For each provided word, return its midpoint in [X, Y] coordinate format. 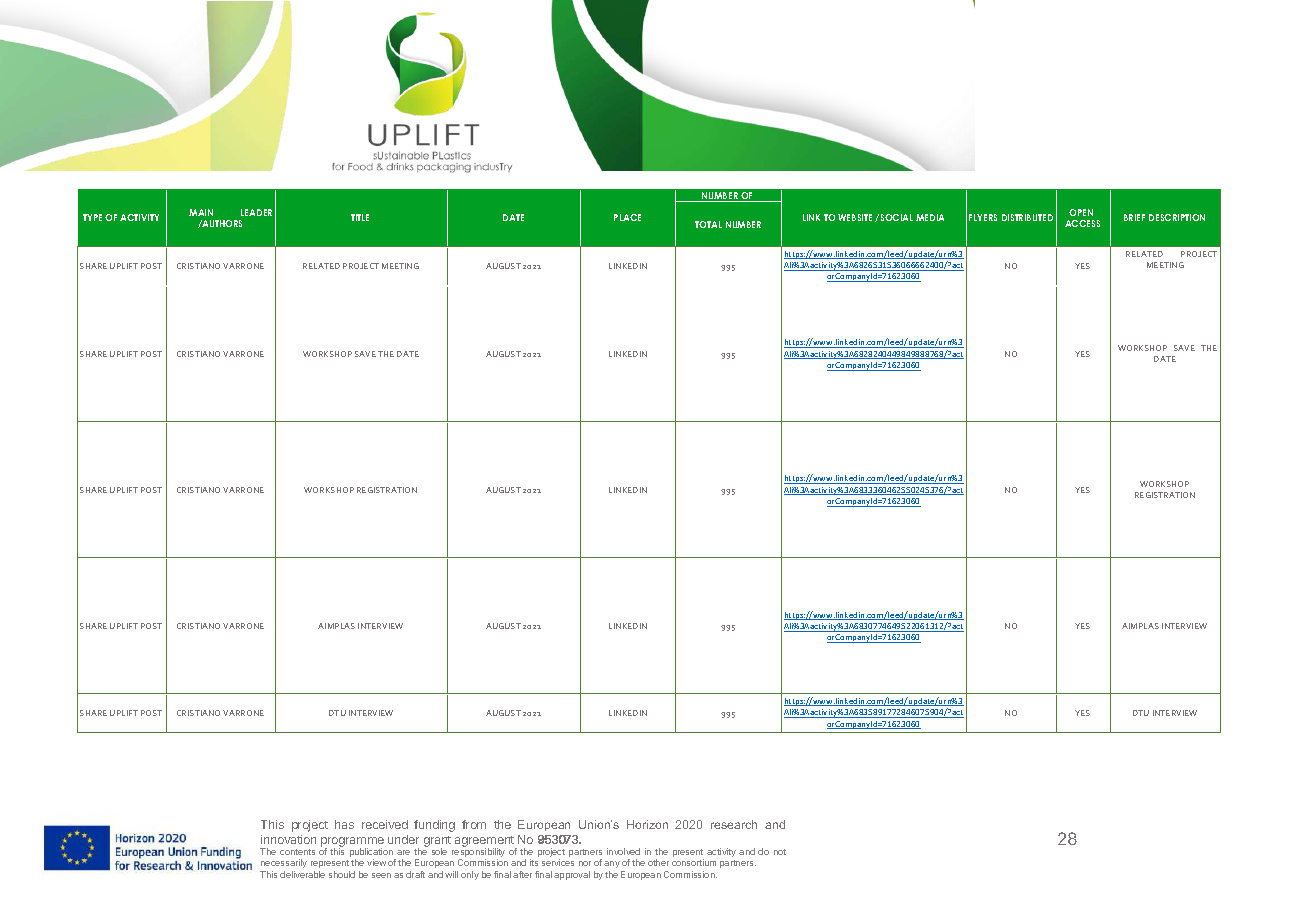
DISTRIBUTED [1027, 217]
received [385, 824]
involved [623, 851]
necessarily [284, 863]
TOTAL [708, 224]
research [734, 824]
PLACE [627, 217]
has [344, 824]
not [780, 852]
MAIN [201, 212]
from [474, 824]
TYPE [92, 217]
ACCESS [1082, 223]
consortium [694, 862]
